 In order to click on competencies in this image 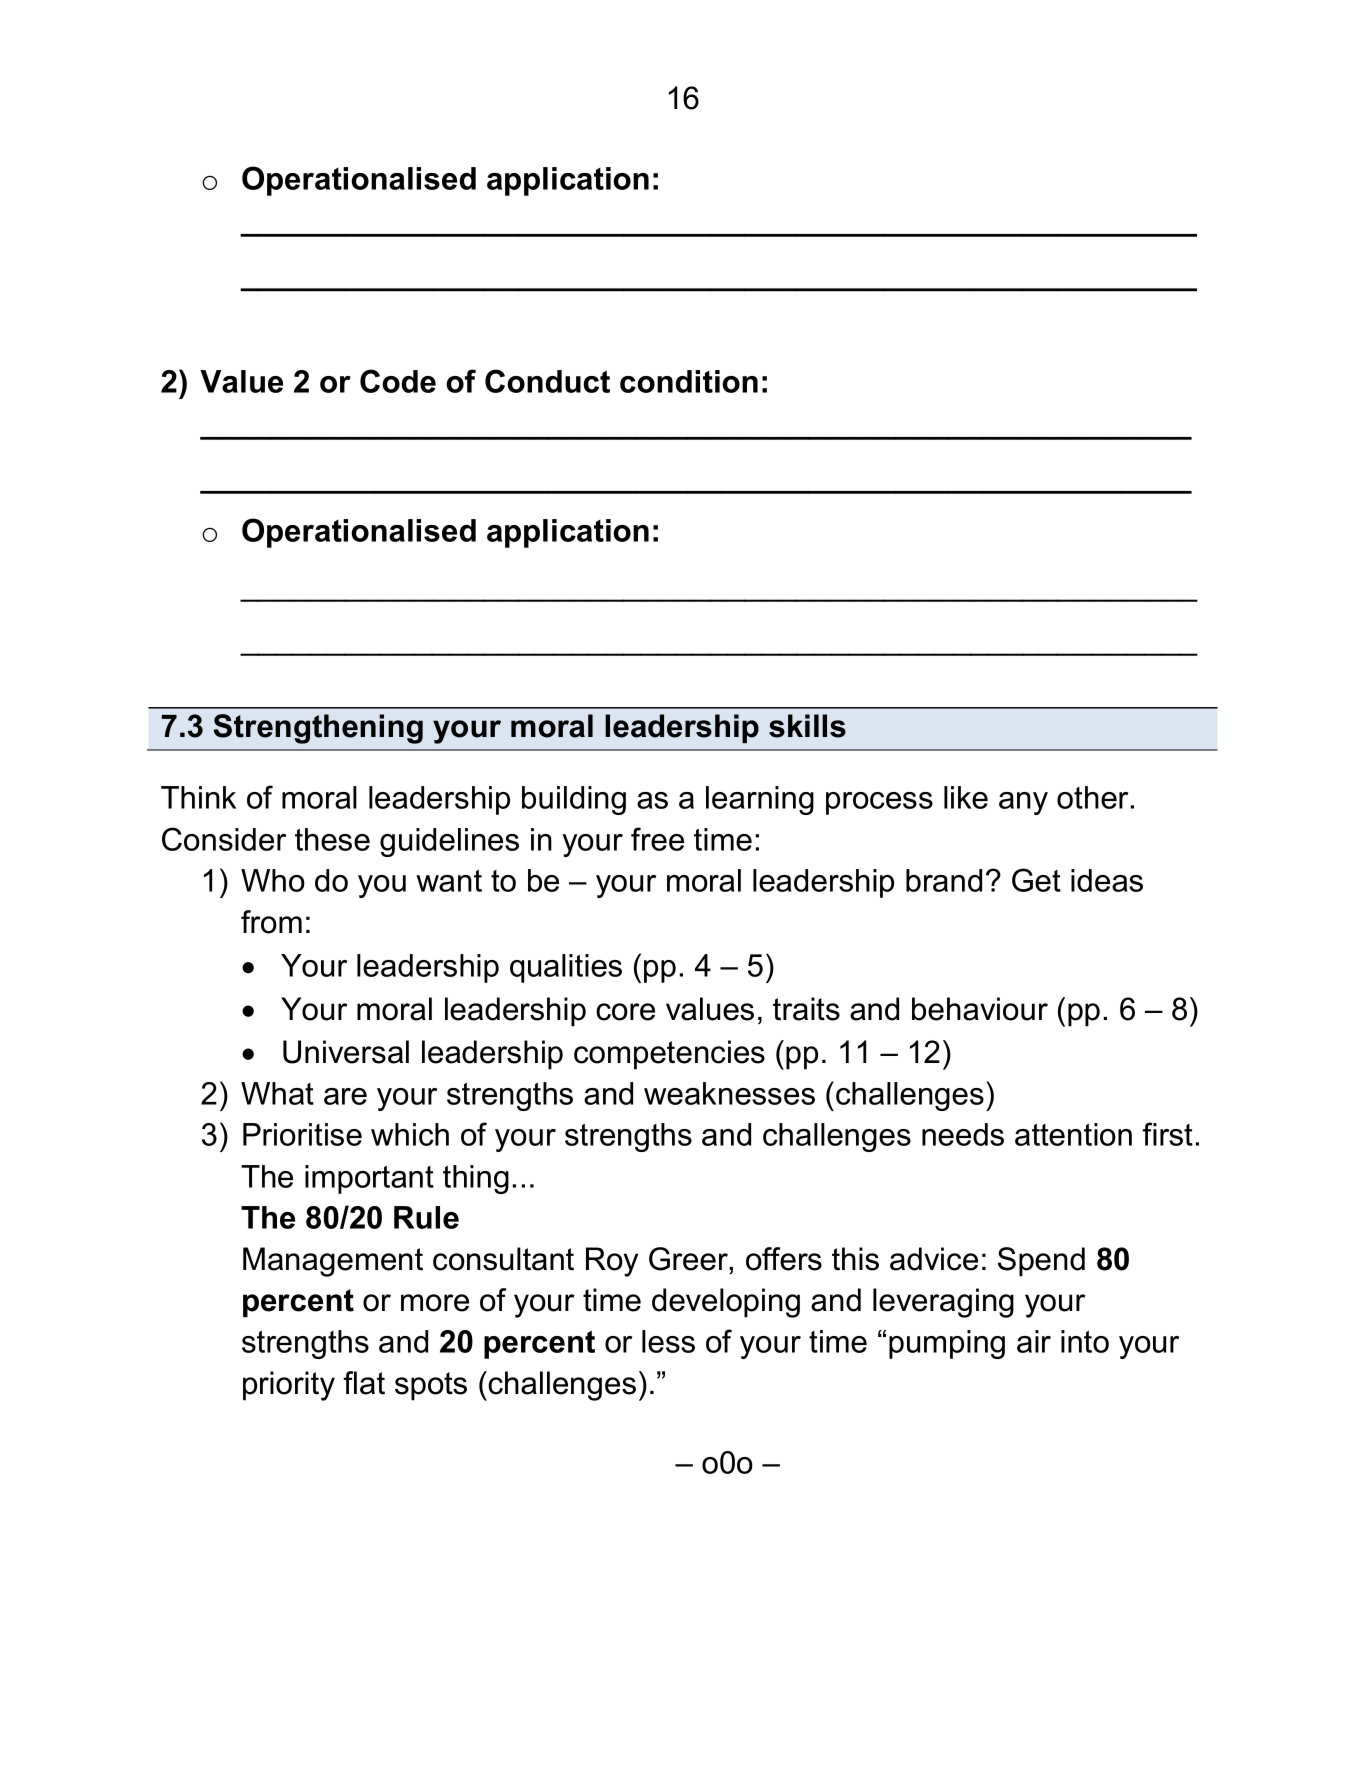, I will do `click(669, 1055)`.
